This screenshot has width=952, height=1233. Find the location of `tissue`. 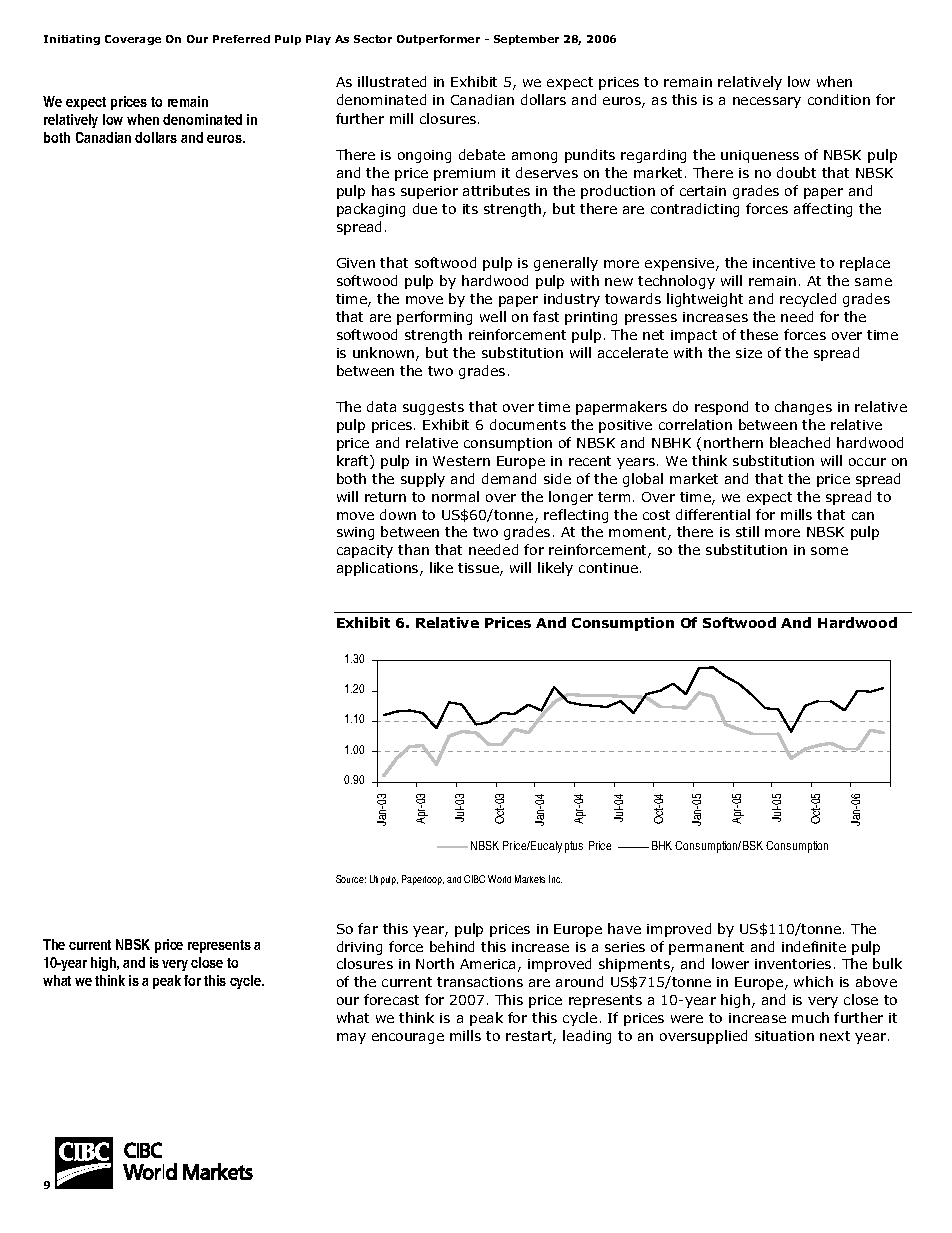

tissue is located at coordinates (479, 569).
